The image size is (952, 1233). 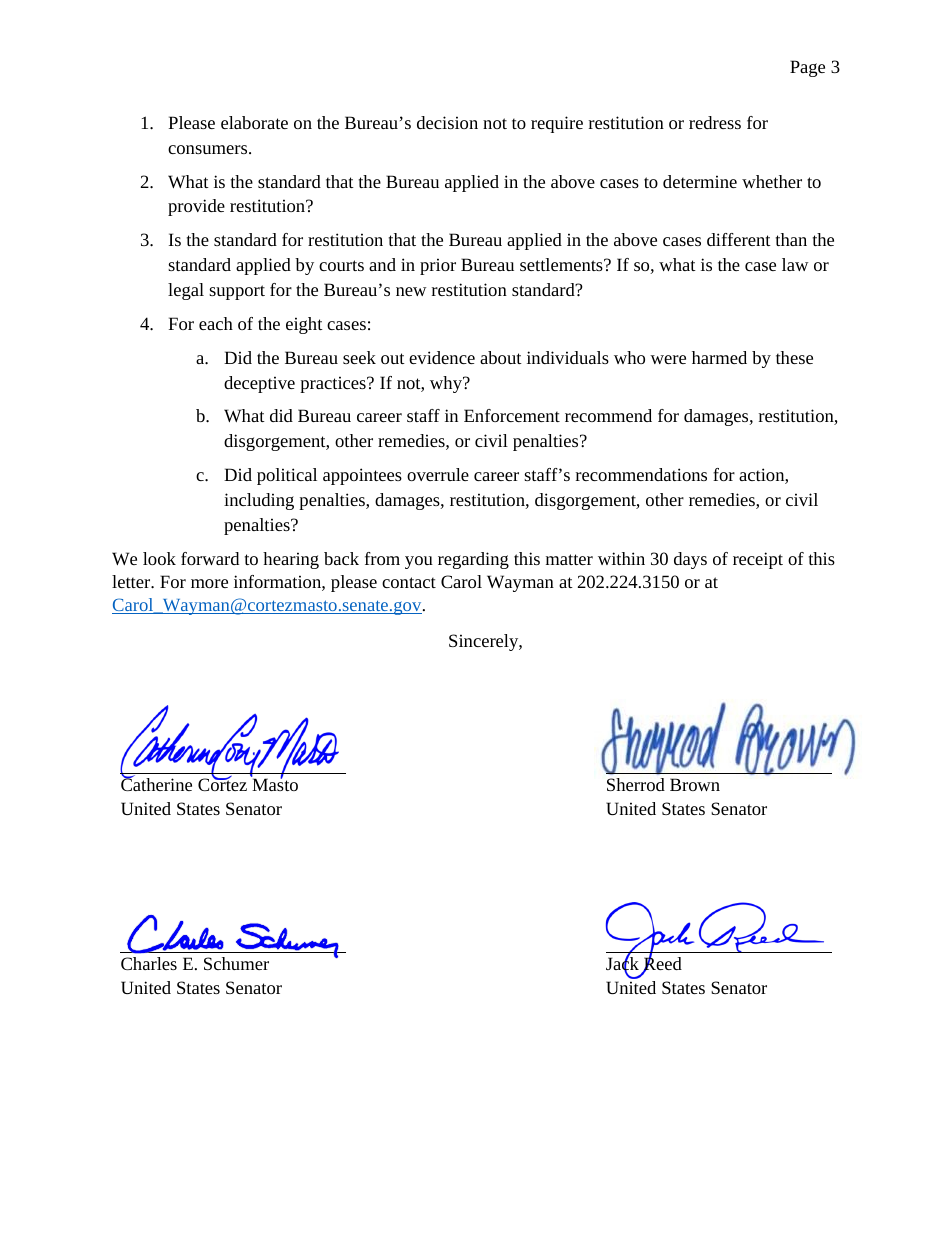 What do you see at coordinates (447, 384) in the screenshot?
I see `why` at bounding box center [447, 384].
